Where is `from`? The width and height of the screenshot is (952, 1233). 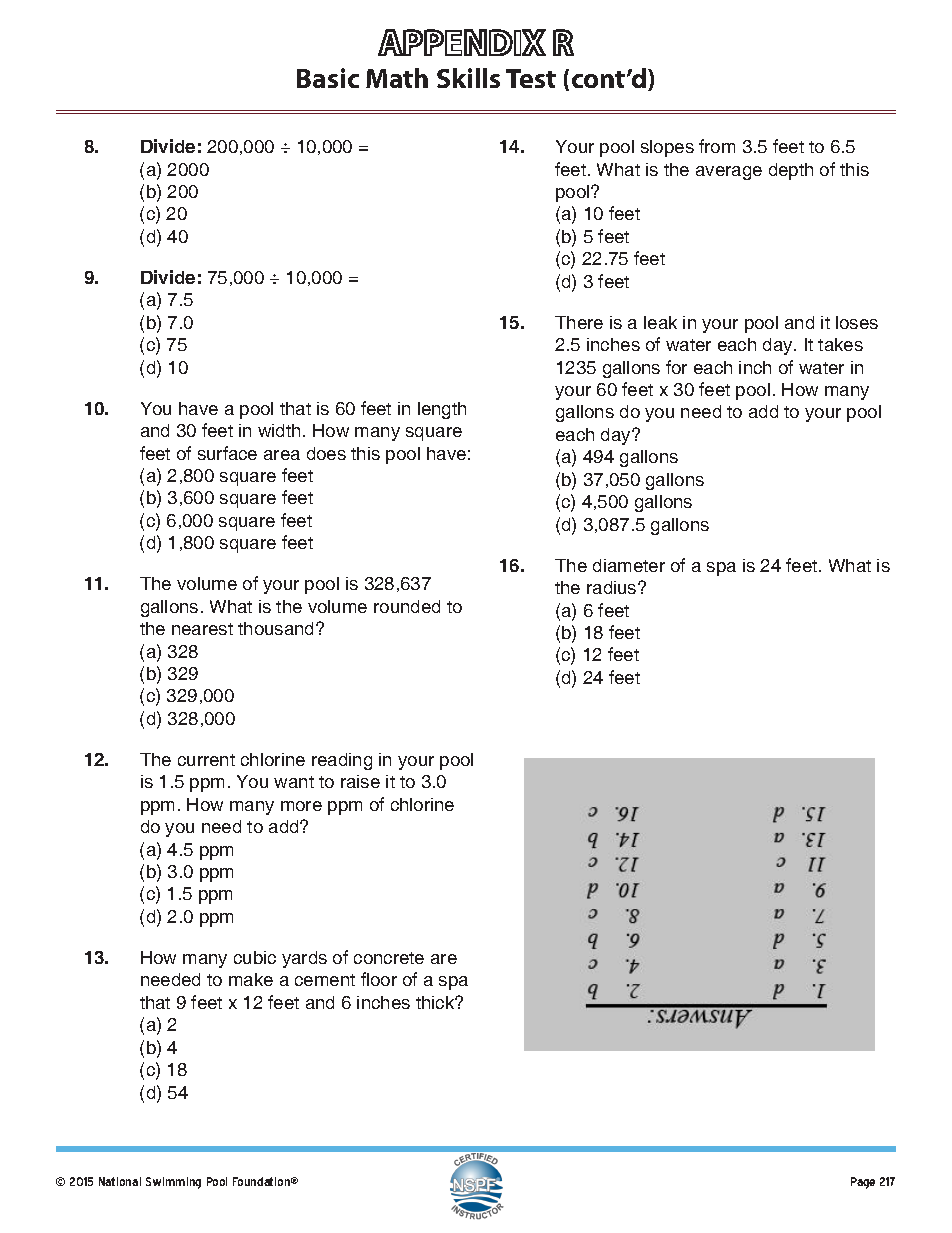 from is located at coordinates (717, 146).
